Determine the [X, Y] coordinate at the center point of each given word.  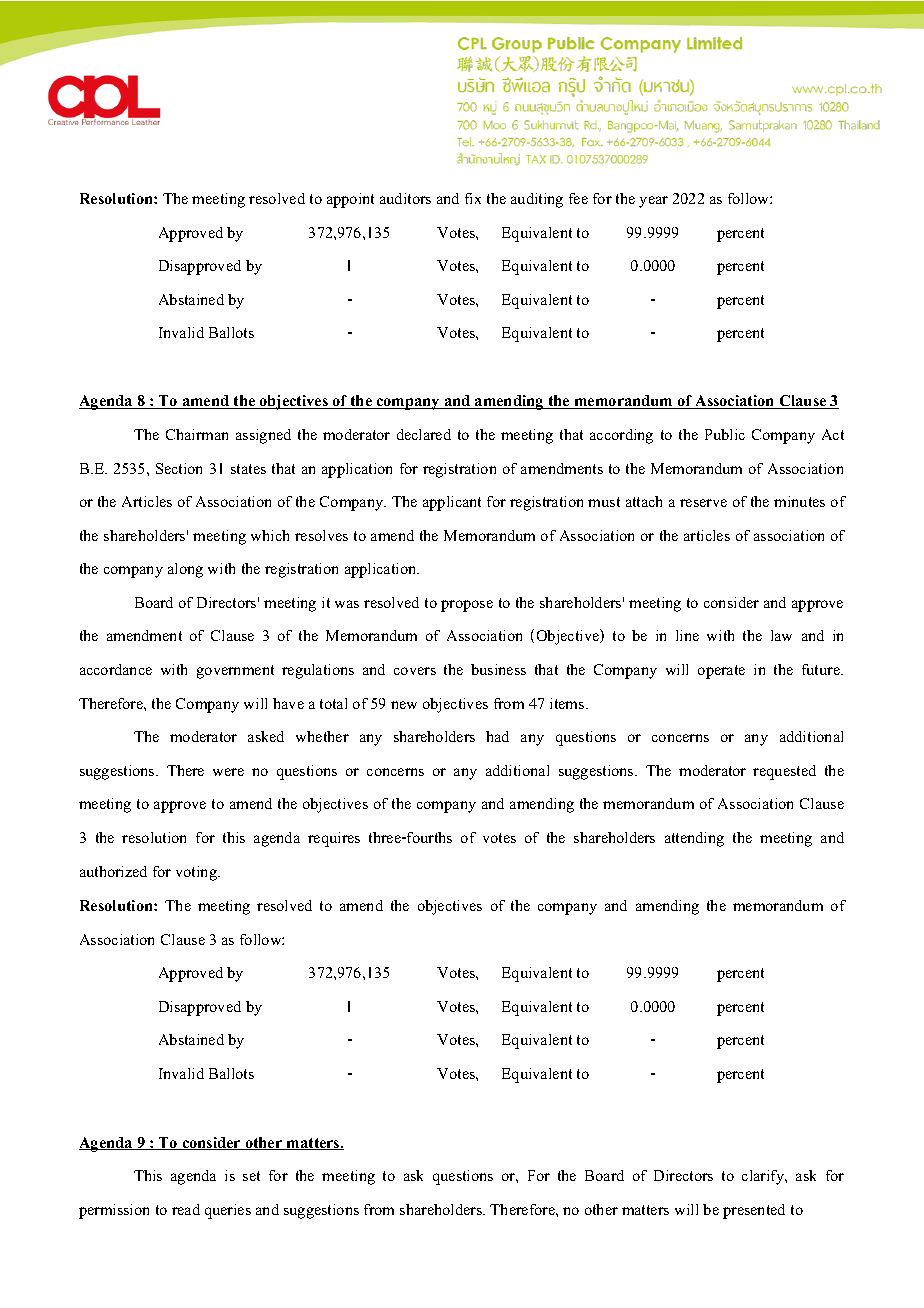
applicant [452, 503]
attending [694, 839]
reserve [703, 503]
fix [473, 198]
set [251, 1176]
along [185, 570]
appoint [350, 200]
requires [334, 839]
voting [197, 873]
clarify [764, 1177]
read [186, 1209]
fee [578, 198]
